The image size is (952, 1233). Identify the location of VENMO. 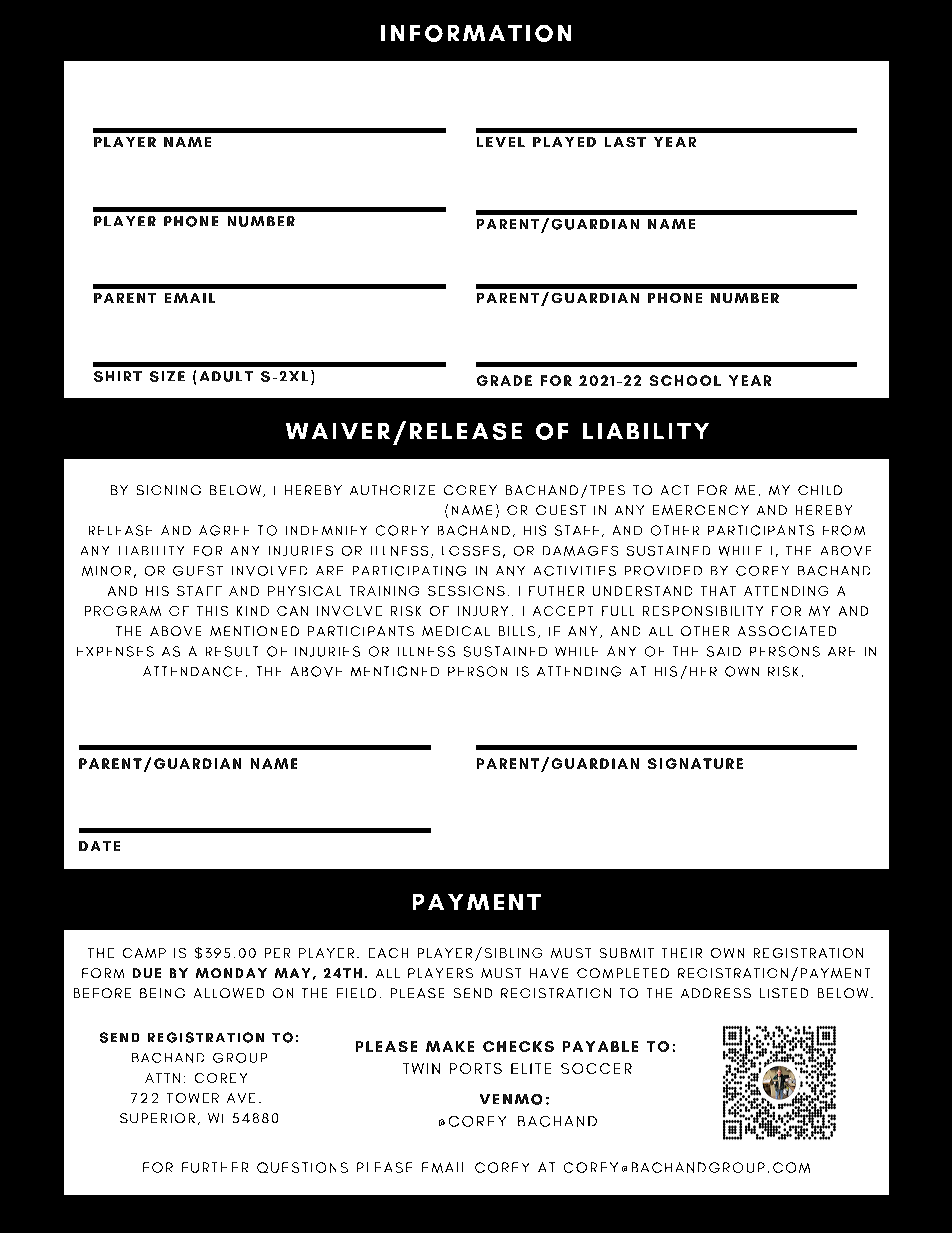
(511, 1099).
